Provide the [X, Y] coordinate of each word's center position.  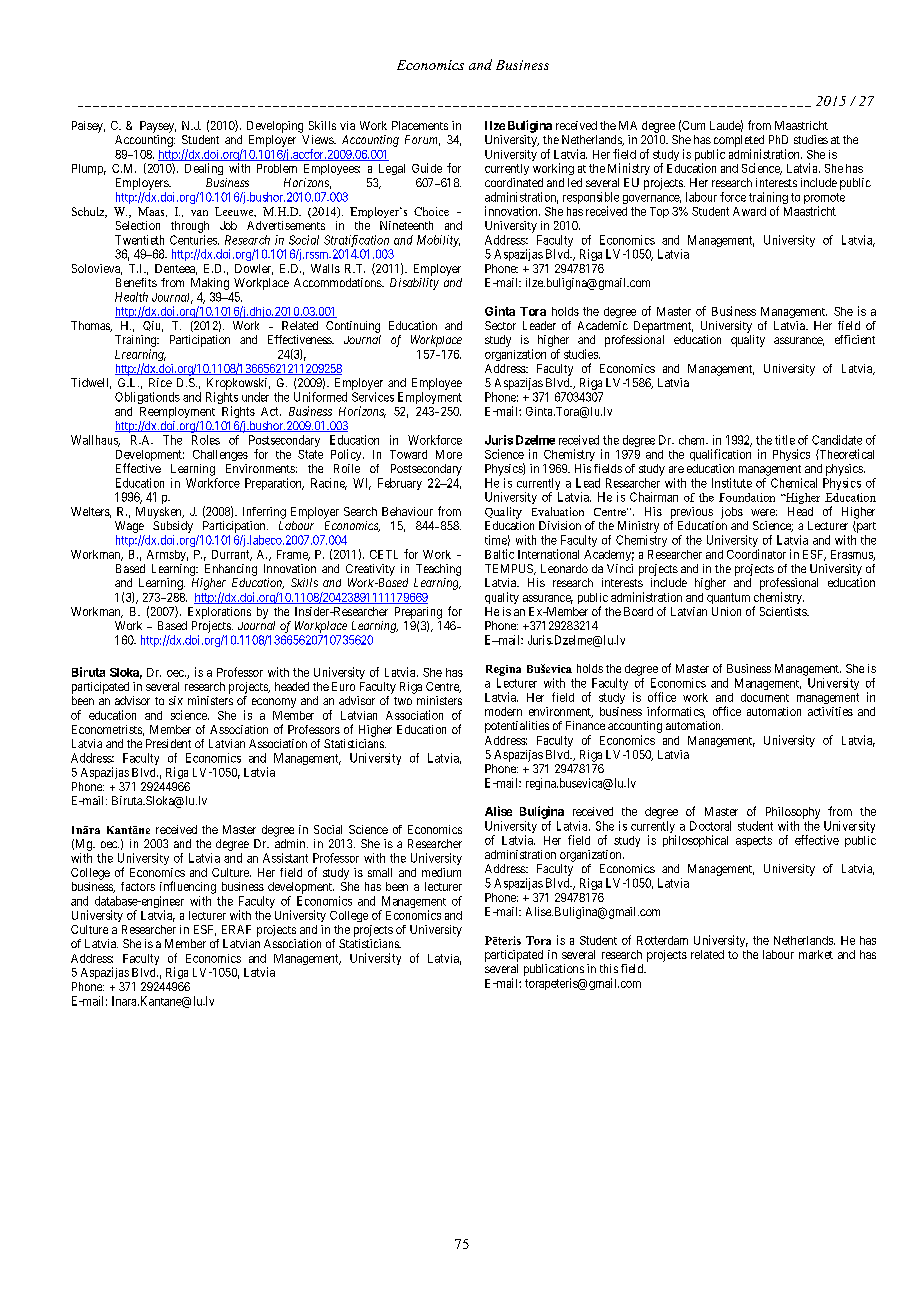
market [816, 954]
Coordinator [756, 554]
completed [739, 141]
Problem [277, 168]
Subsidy [173, 527]
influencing [188, 887]
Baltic [499, 554]
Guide [427, 168]
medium [441, 872]
